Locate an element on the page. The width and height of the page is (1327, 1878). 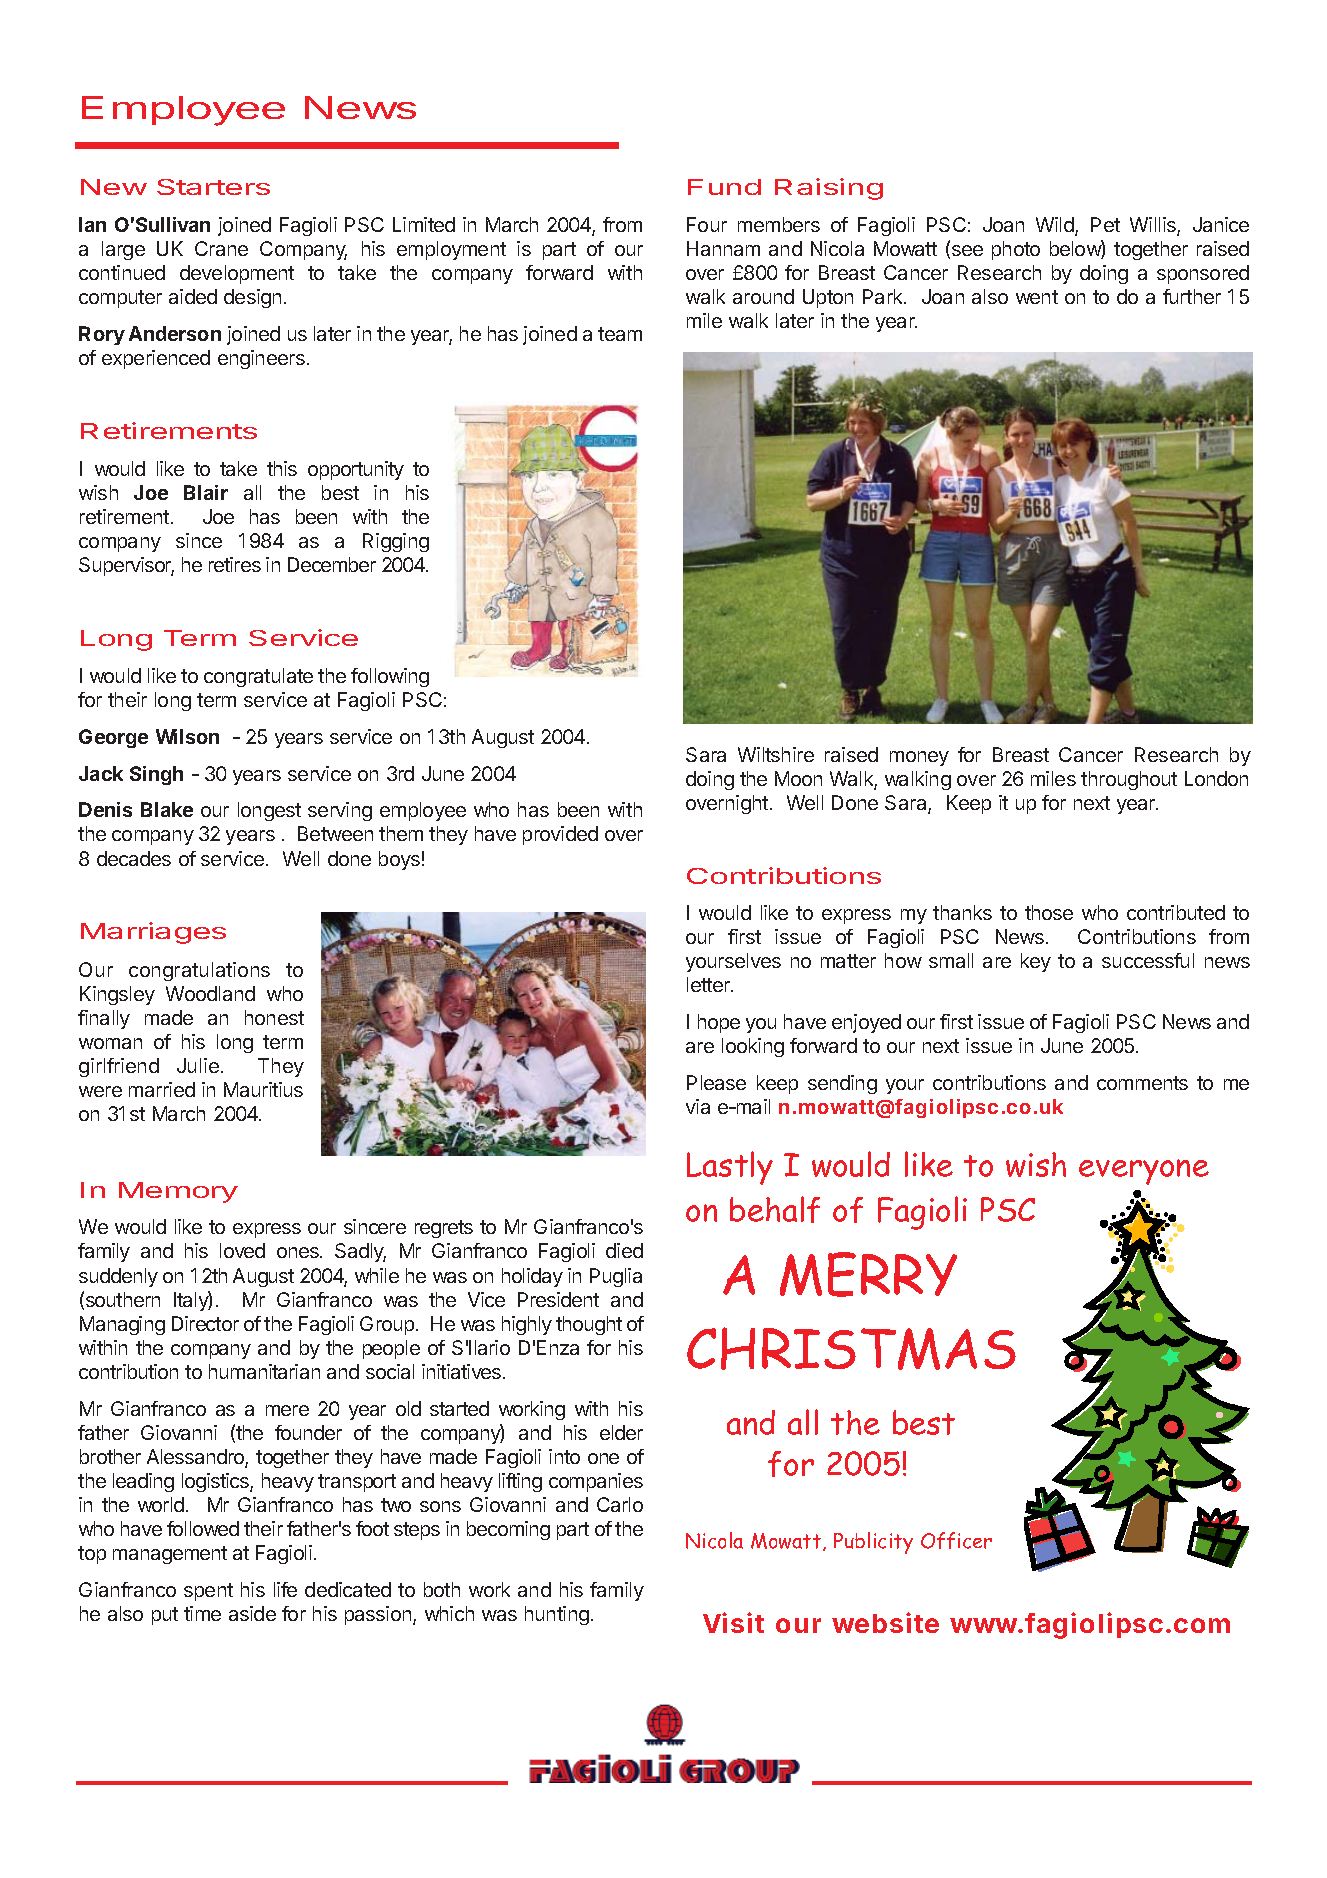
throughout is located at coordinates (1129, 780).
